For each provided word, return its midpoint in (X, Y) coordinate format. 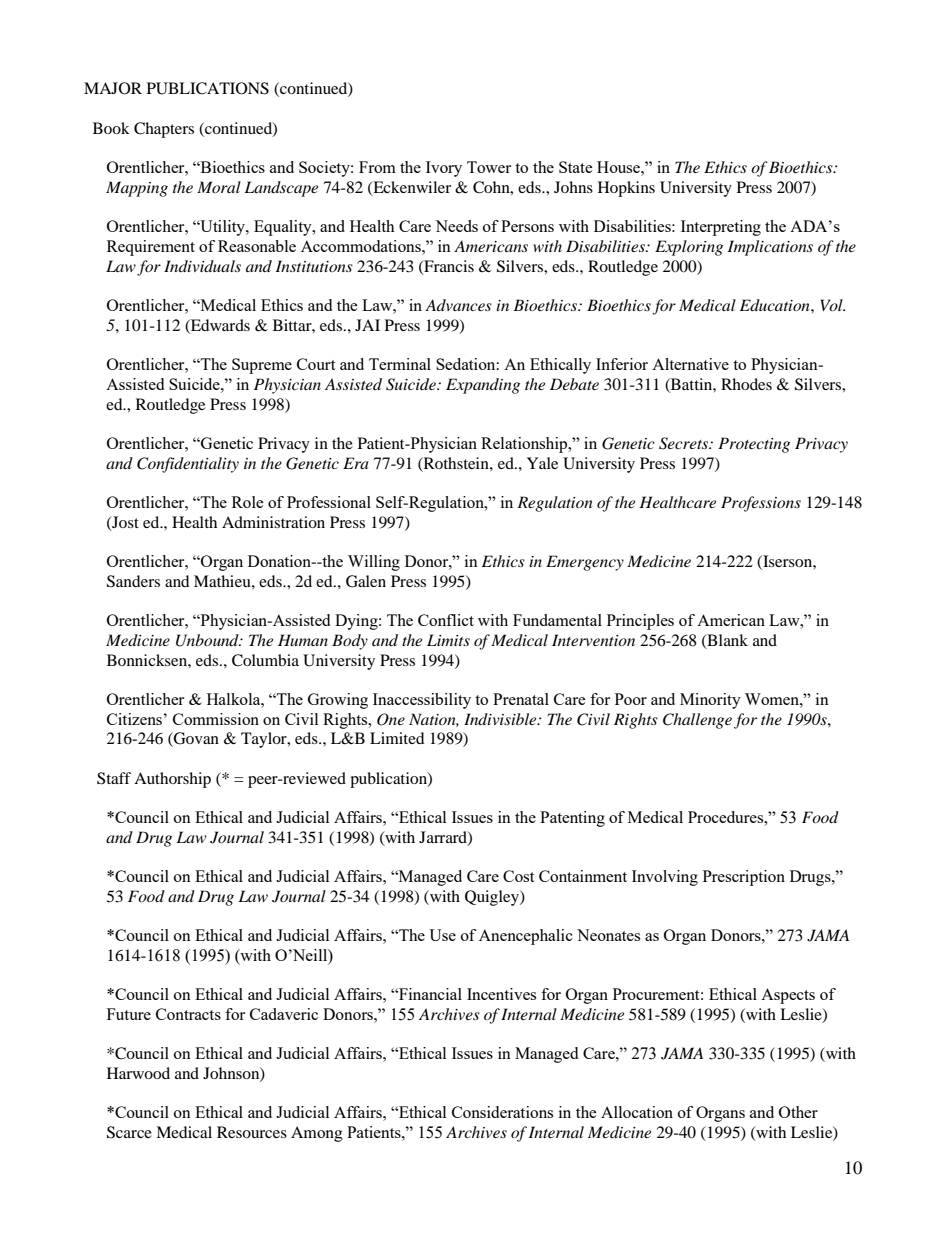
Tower (489, 167)
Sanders (133, 581)
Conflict (446, 620)
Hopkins (626, 189)
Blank (726, 641)
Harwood (138, 1073)
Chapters (164, 130)
